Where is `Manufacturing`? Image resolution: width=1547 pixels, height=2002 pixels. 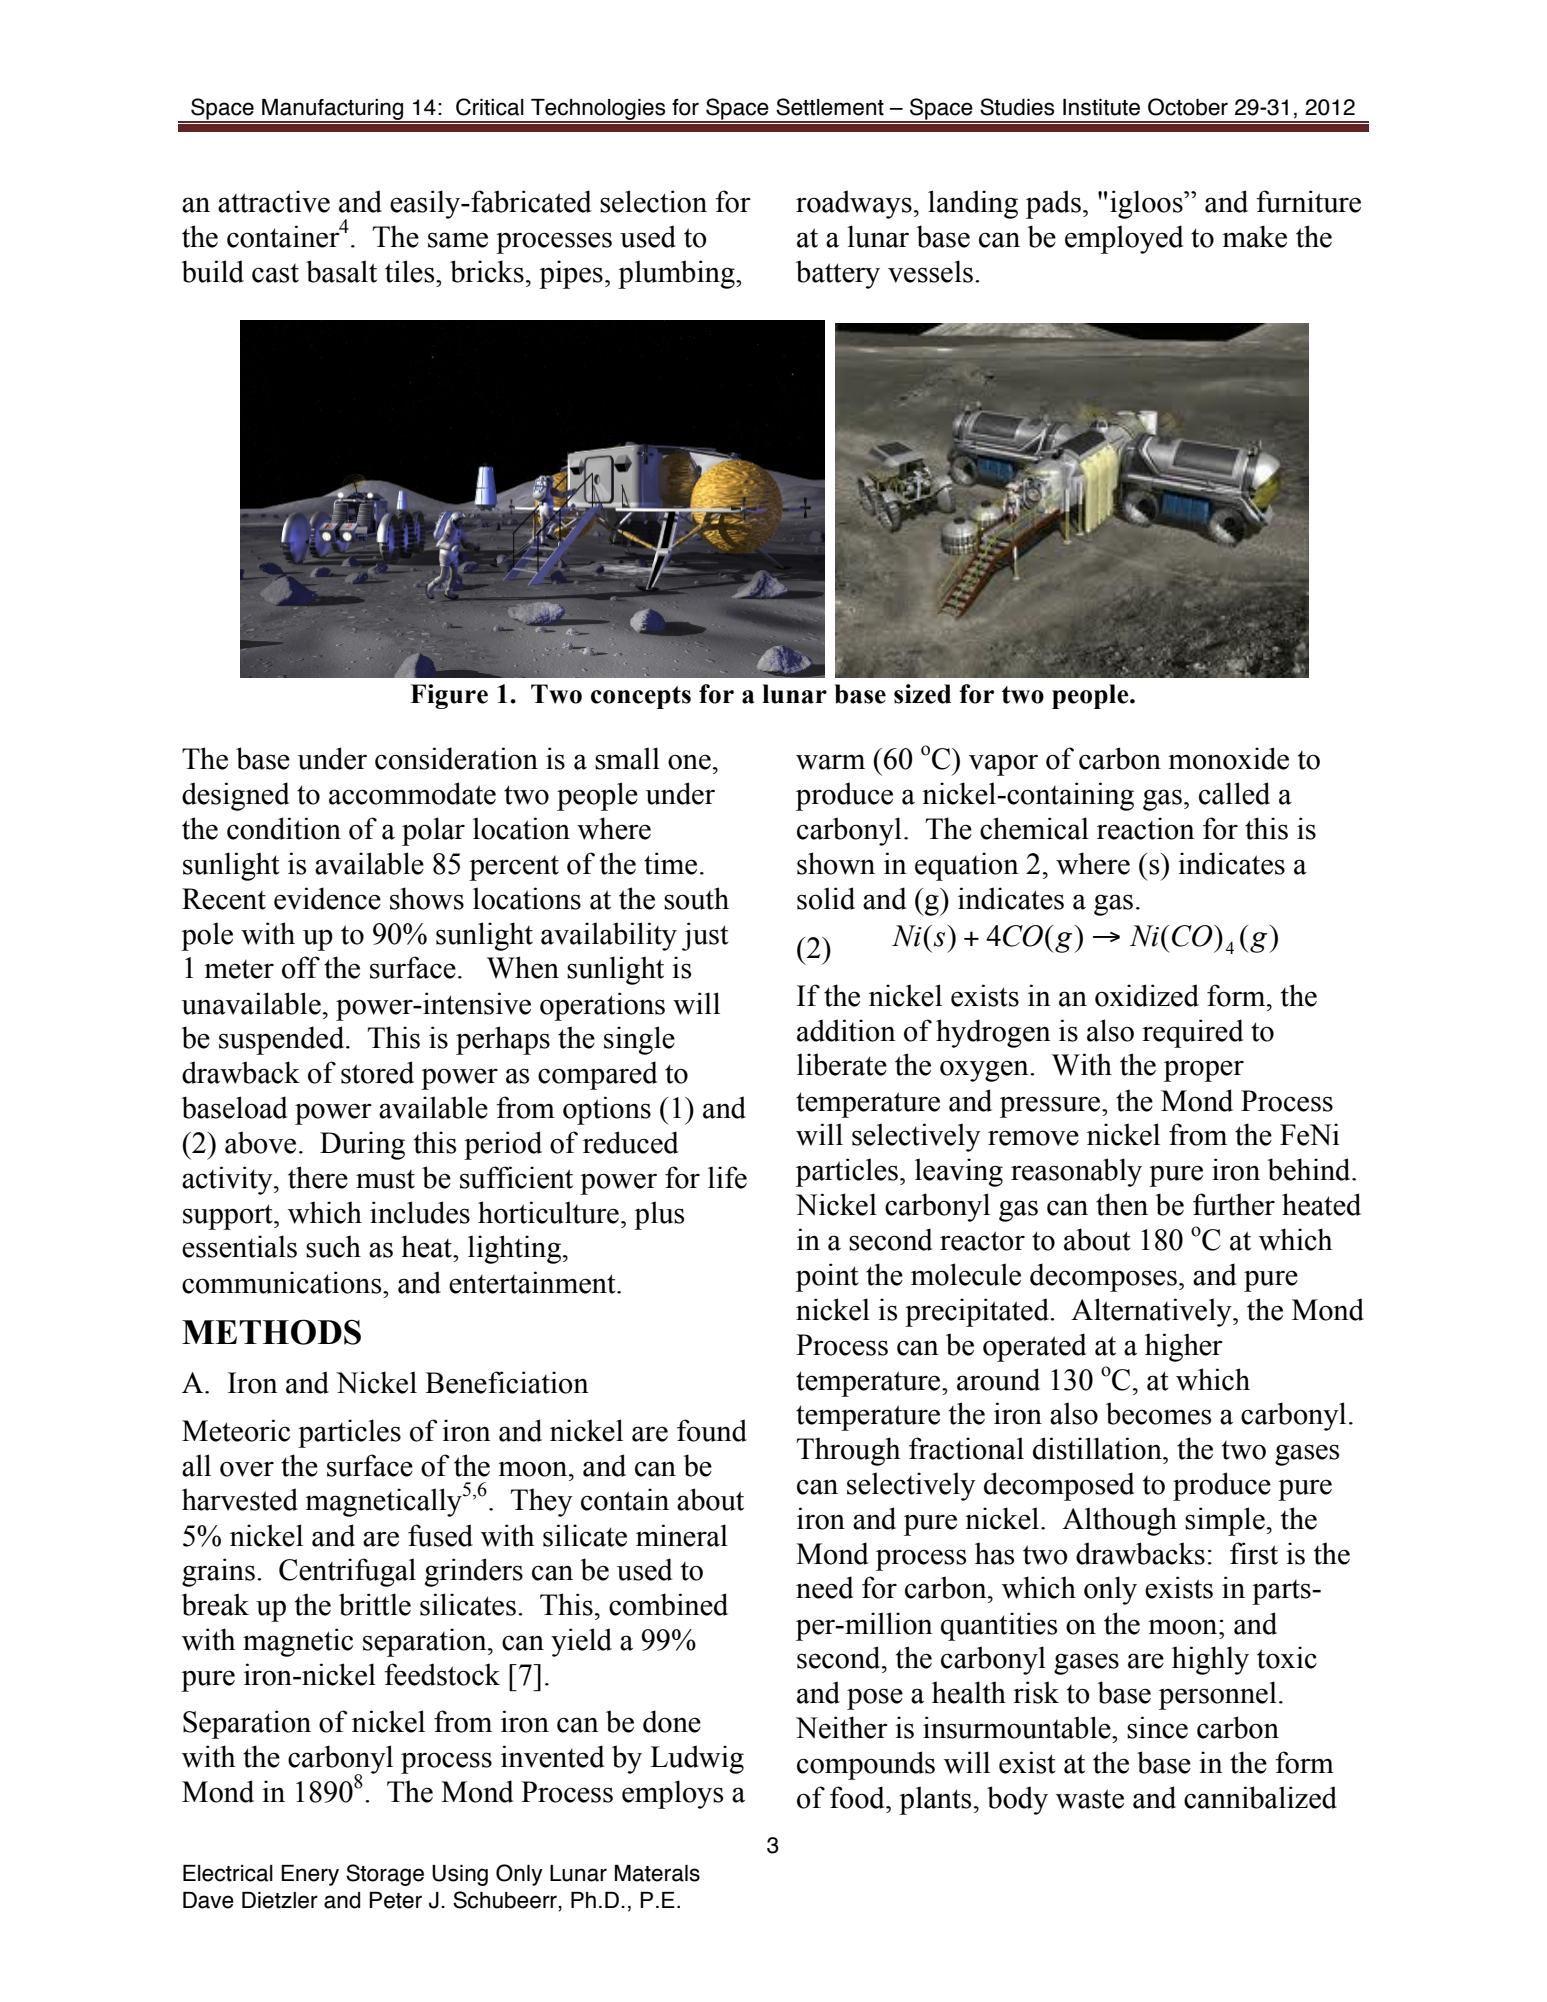 Manufacturing is located at coordinates (333, 111).
